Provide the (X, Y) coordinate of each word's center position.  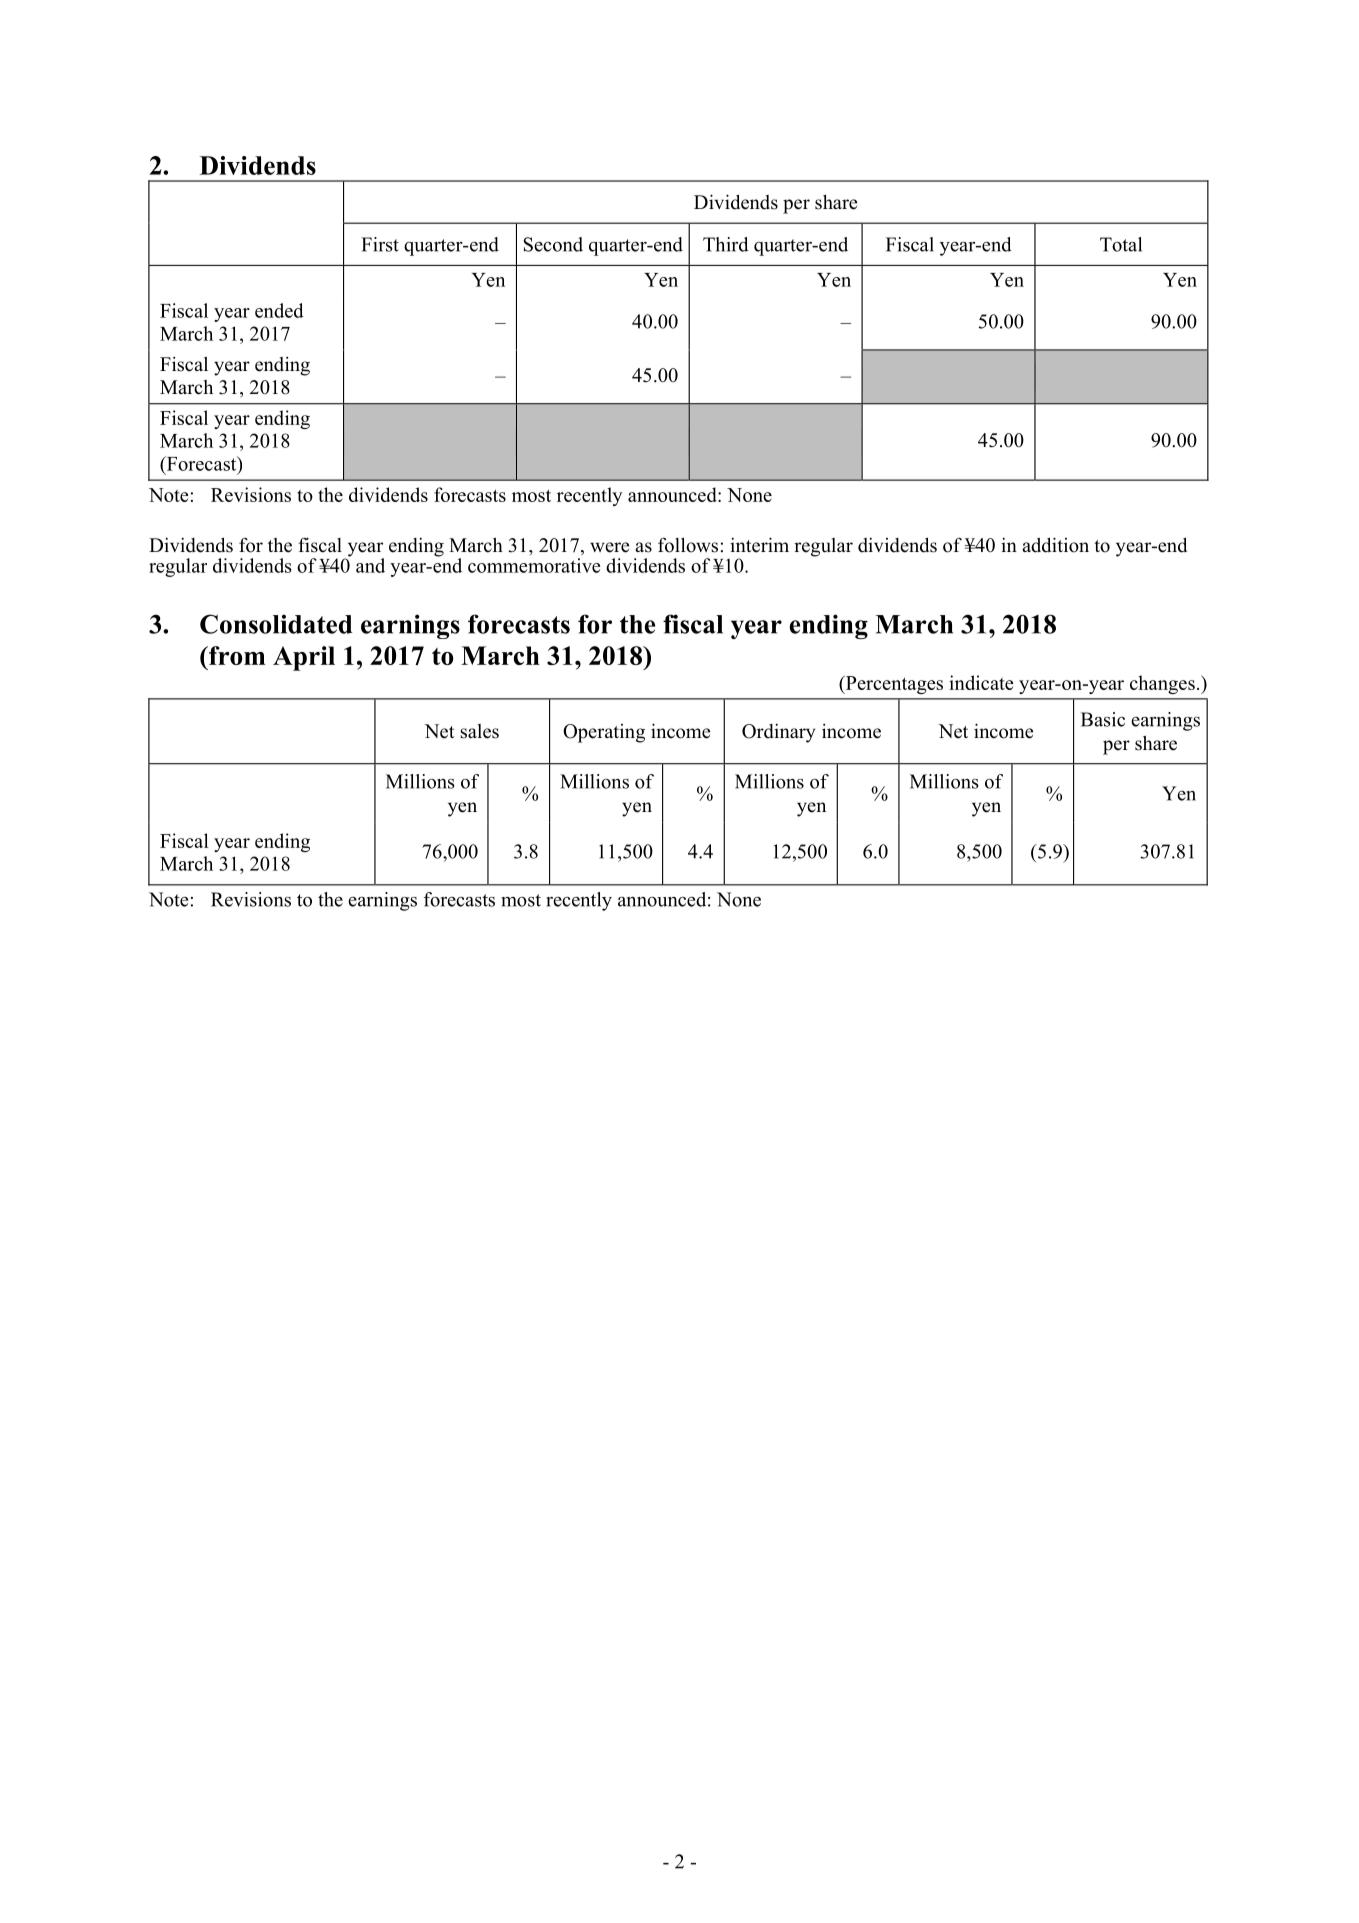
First (380, 244)
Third (726, 244)
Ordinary (778, 733)
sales (479, 731)
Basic (1103, 719)
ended (279, 310)
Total (1121, 244)
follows (688, 545)
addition (1055, 545)
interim (759, 545)
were (609, 547)
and (370, 565)
